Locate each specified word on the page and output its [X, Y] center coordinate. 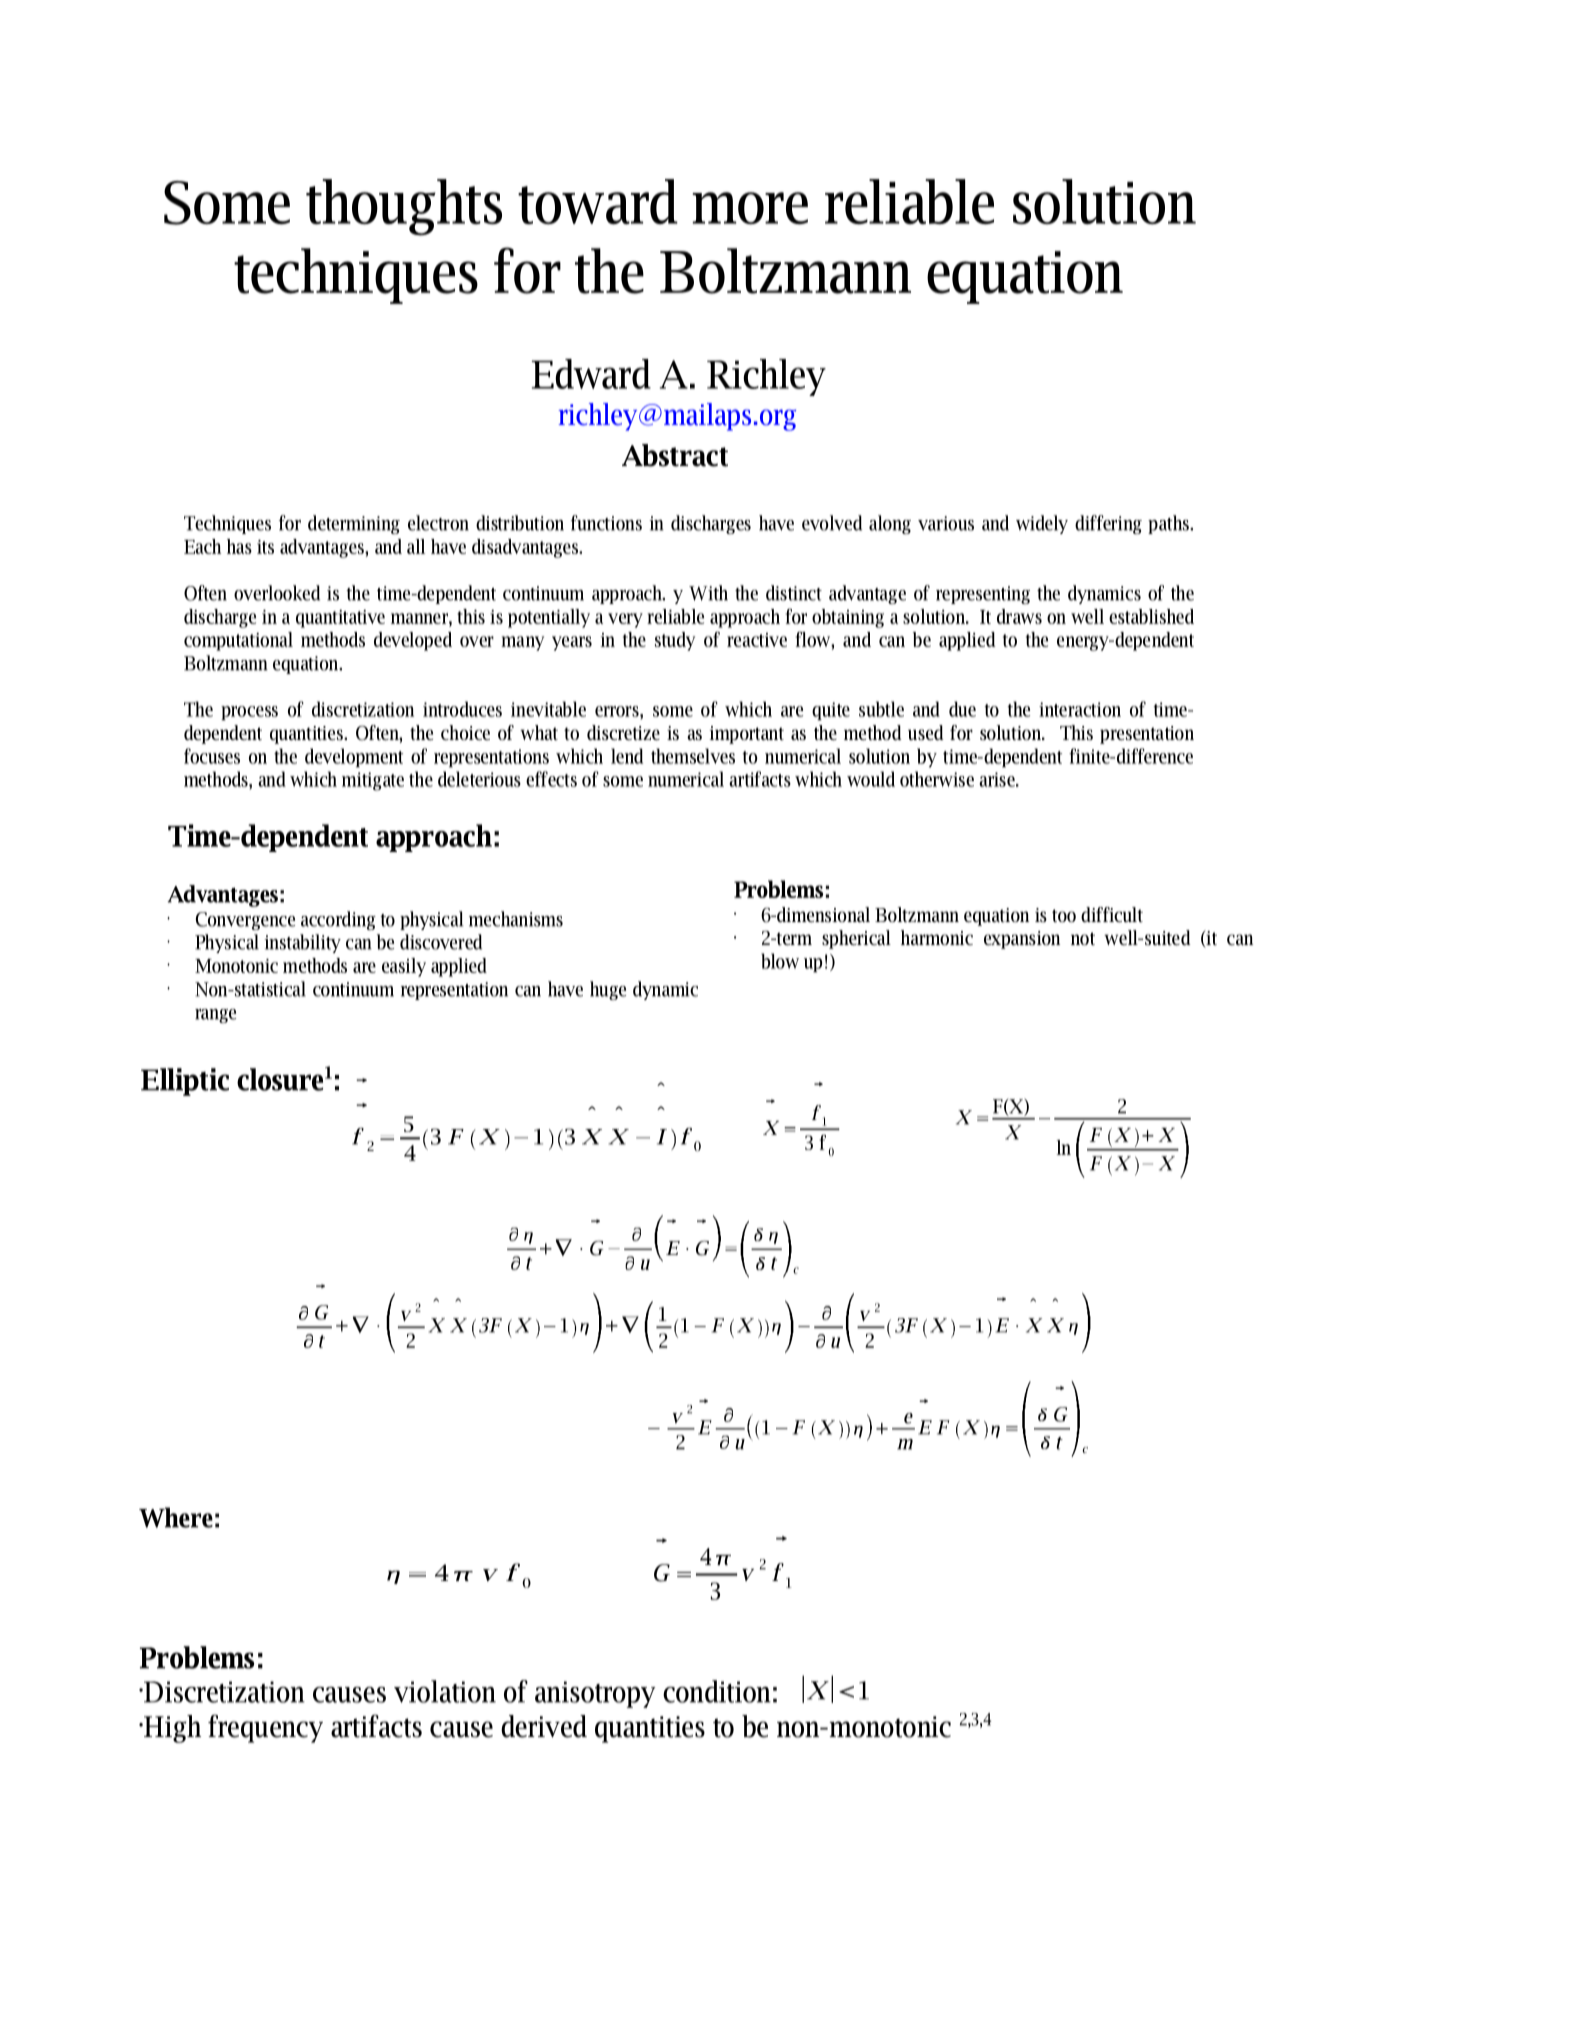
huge [608, 990]
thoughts [404, 207]
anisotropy [595, 1694]
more [750, 208]
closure [280, 1079]
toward [598, 201]
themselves [693, 756]
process [249, 713]
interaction [1080, 709]
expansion [1022, 940]
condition [717, 1691]
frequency [265, 1728]
